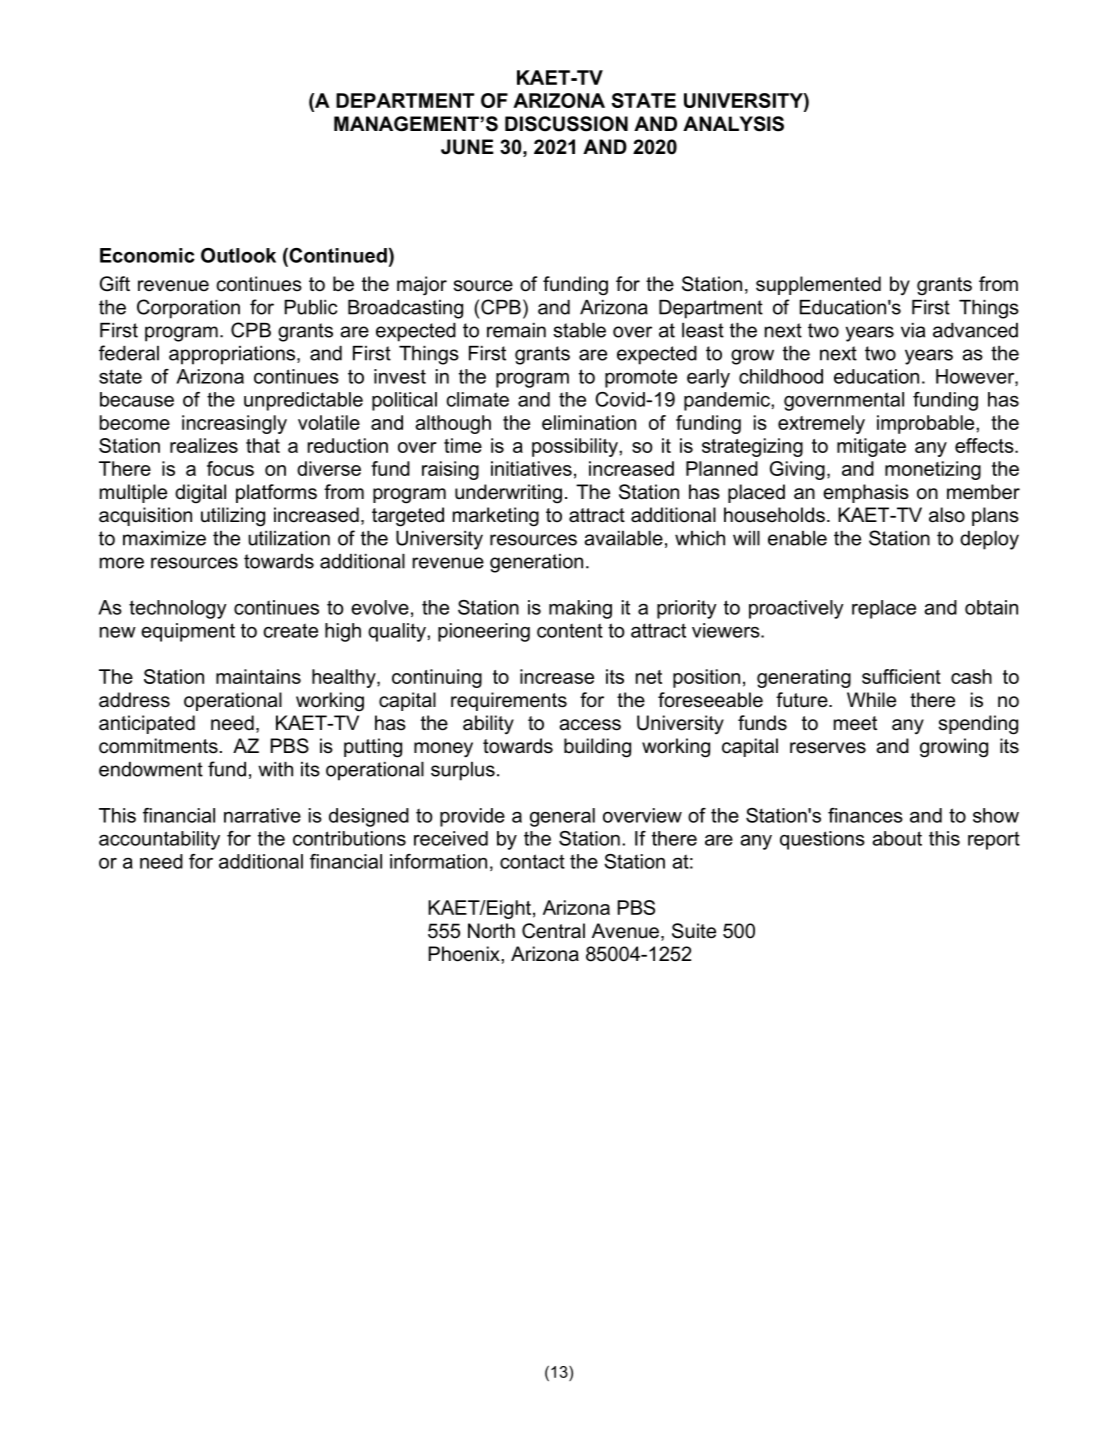  Describe the element at coordinates (566, 124) in the screenshot. I see `DISCUSSION` at that location.
